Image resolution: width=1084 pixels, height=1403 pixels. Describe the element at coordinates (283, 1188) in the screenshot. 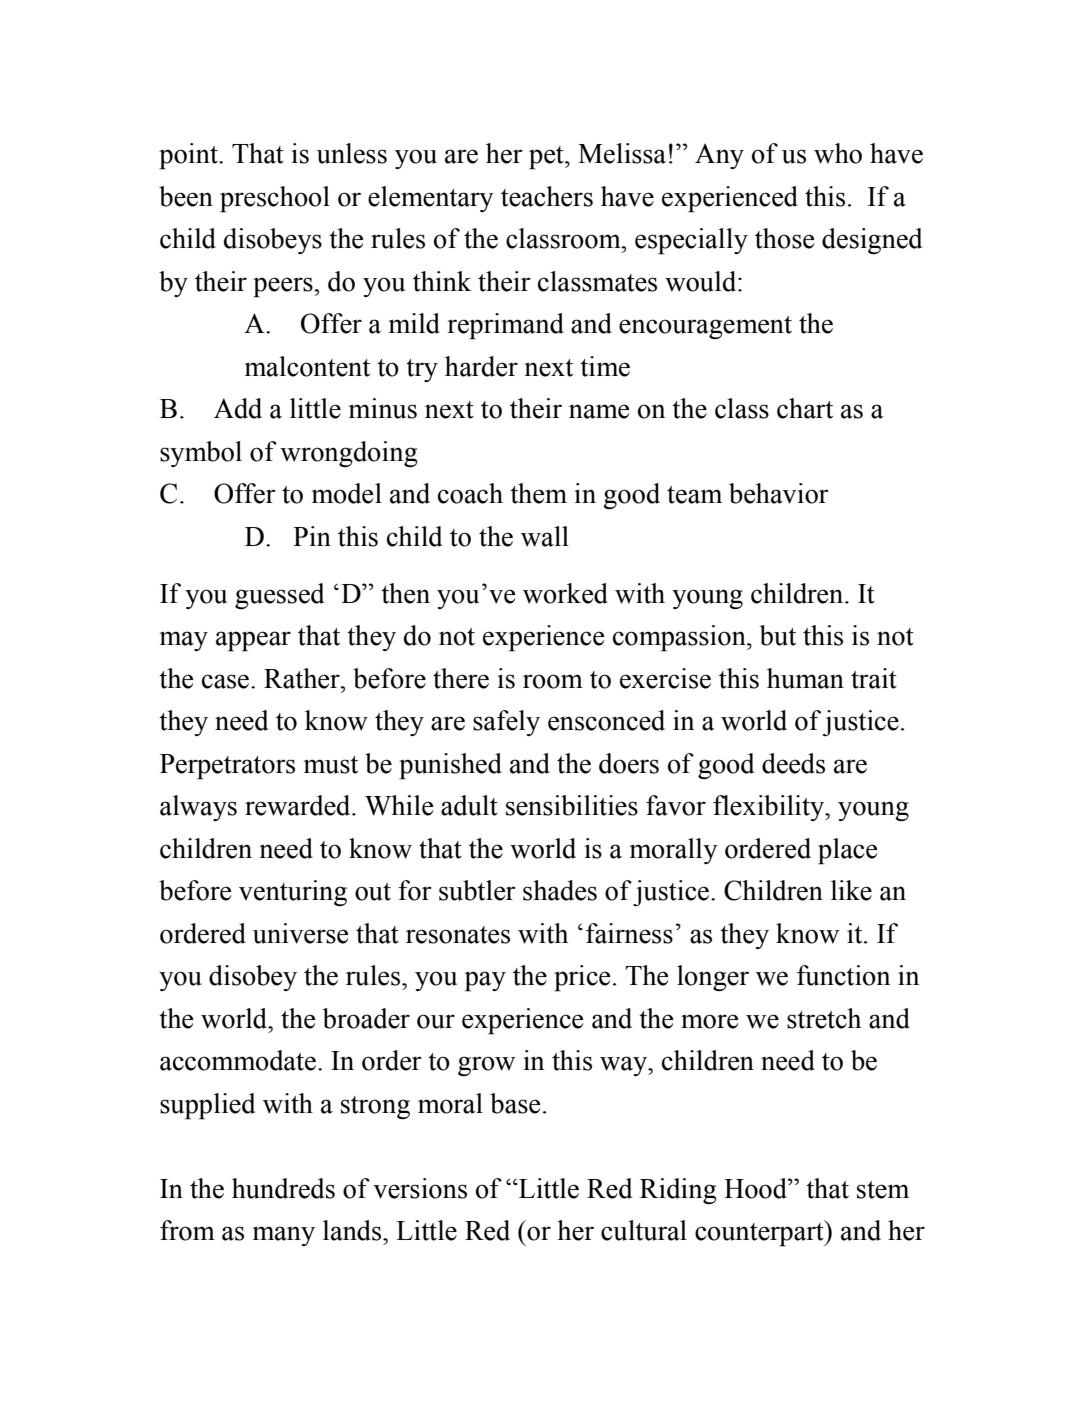

I see `hundreds` at that location.
